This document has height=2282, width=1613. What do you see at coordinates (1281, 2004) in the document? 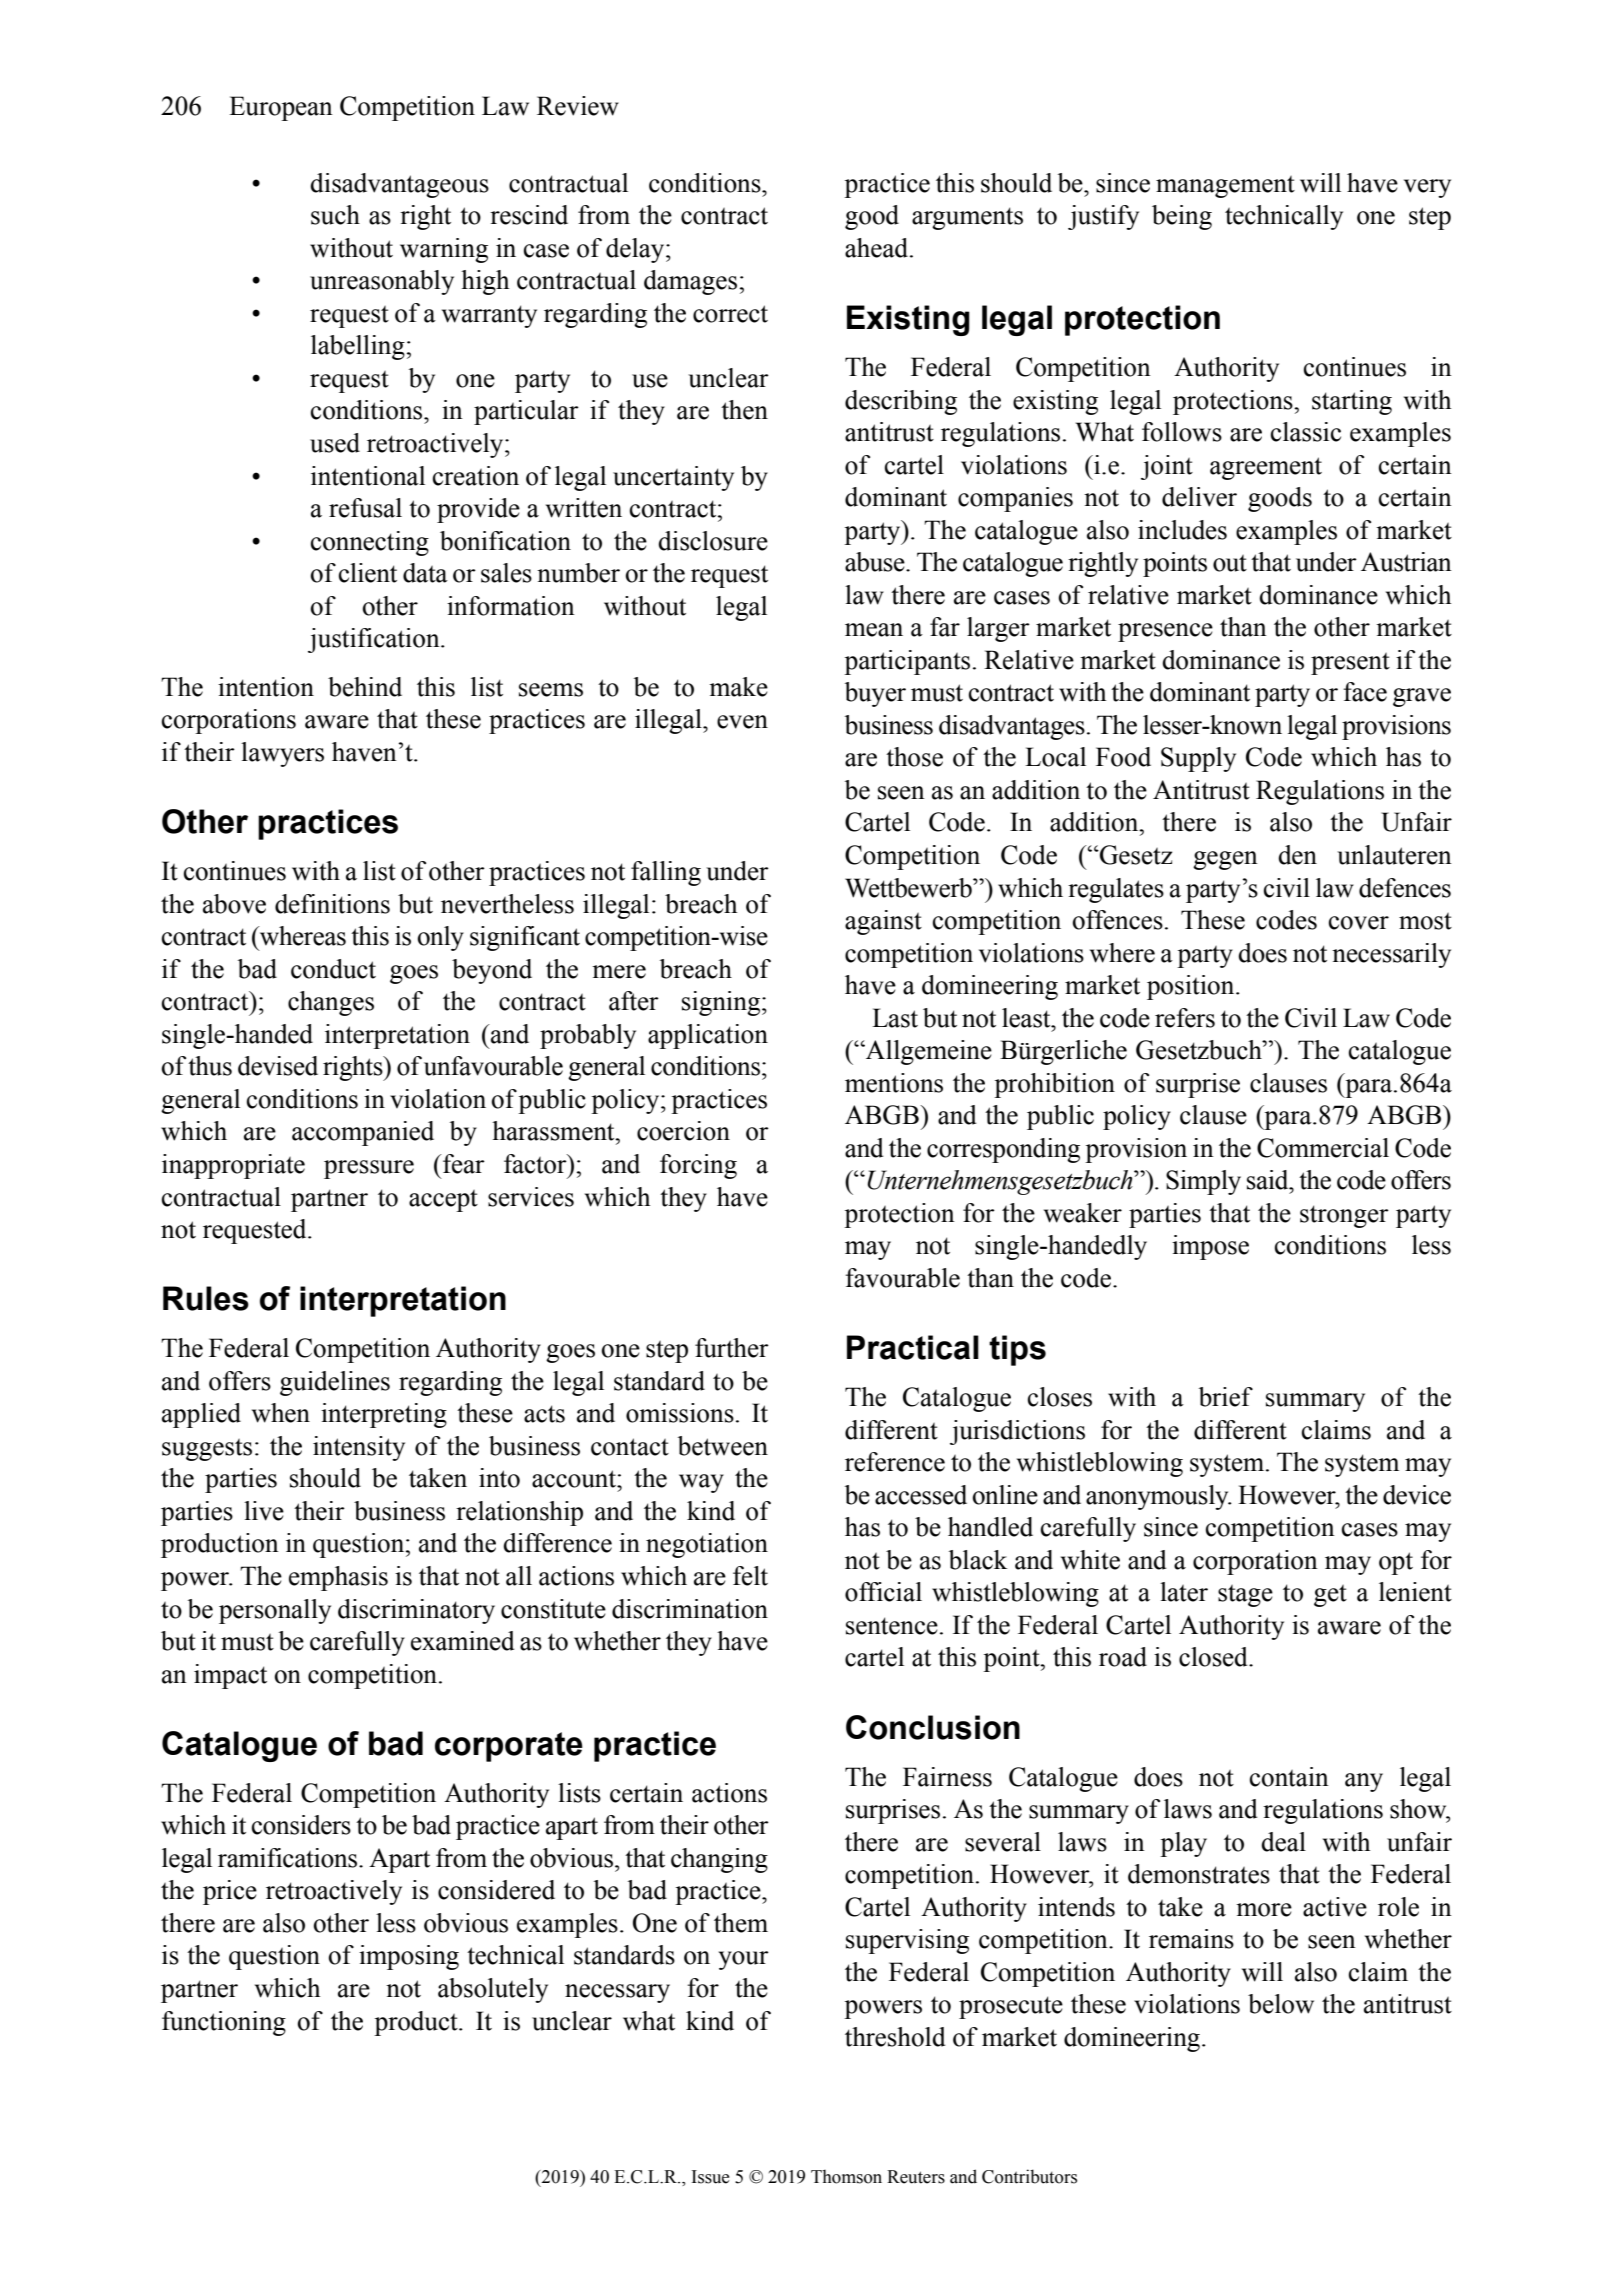
I see `below` at bounding box center [1281, 2004].
